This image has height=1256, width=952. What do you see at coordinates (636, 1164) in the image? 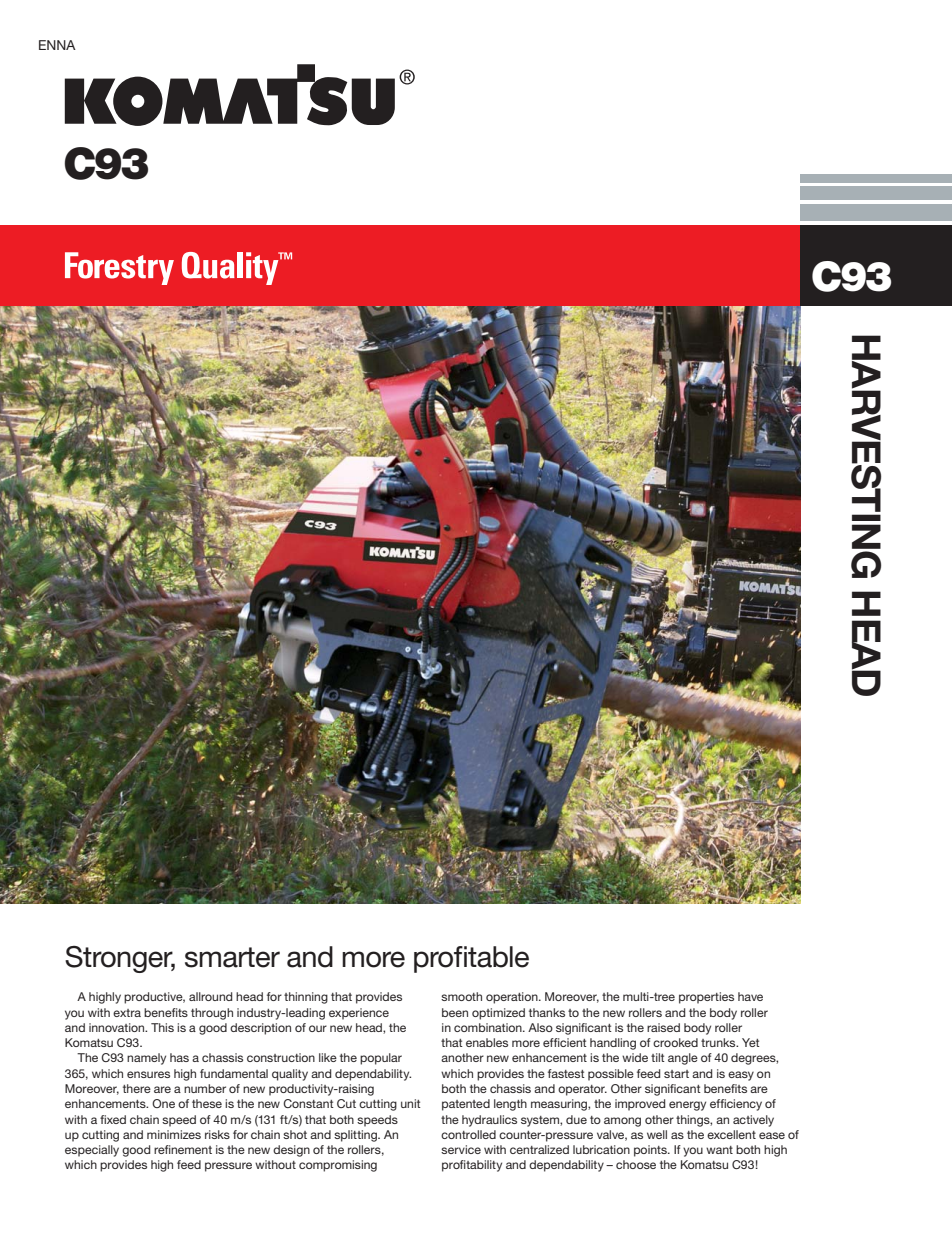
I see `choose` at bounding box center [636, 1164].
